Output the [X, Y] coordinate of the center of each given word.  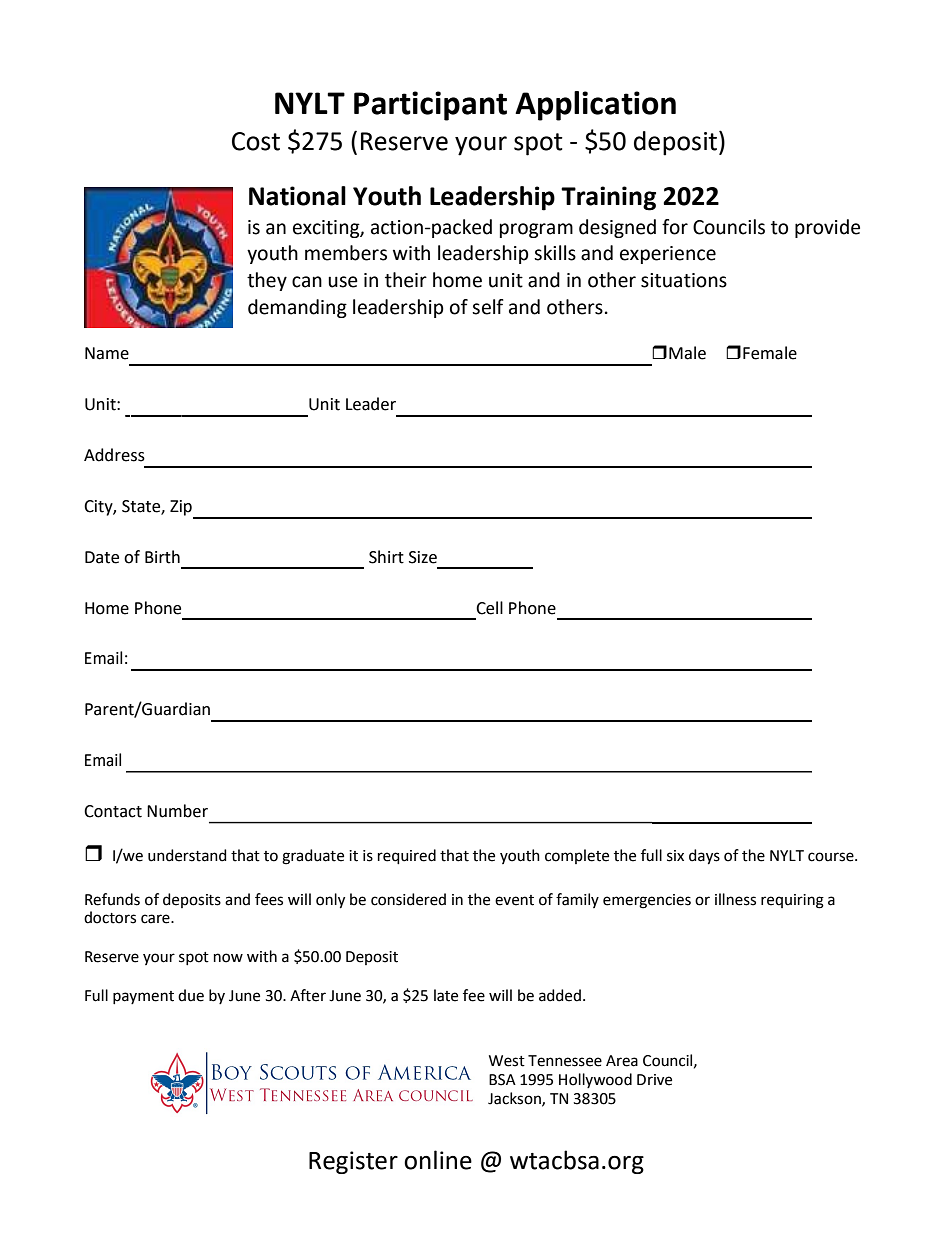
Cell [489, 608]
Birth [162, 557]
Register [353, 1162]
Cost [256, 141]
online [438, 1160]
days [704, 857]
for [675, 227]
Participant [430, 106]
